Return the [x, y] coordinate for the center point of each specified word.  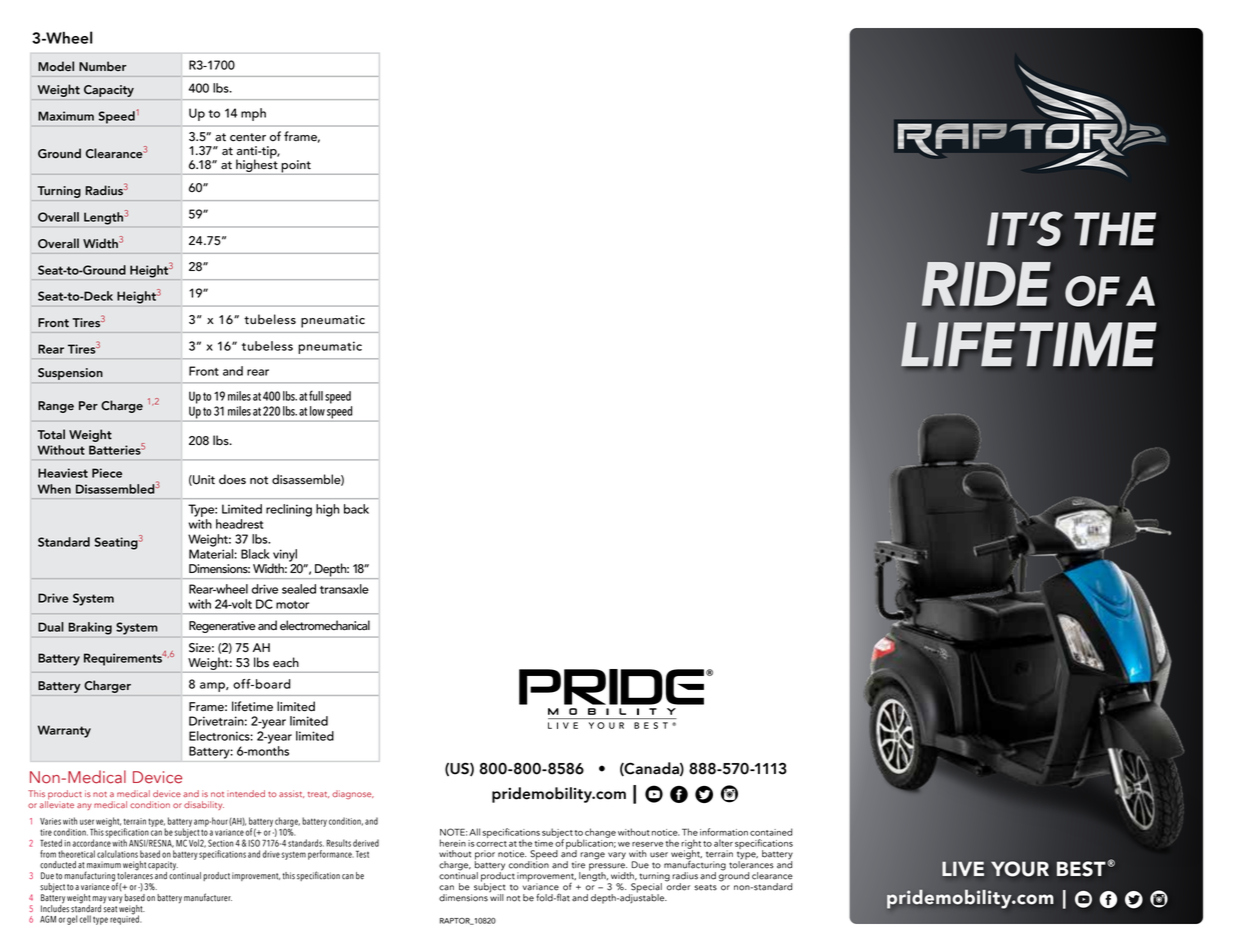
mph [253, 114]
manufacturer [208, 897]
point [296, 167]
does [232, 479]
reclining [289, 510]
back [356, 509]
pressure [608, 868]
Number [103, 66]
